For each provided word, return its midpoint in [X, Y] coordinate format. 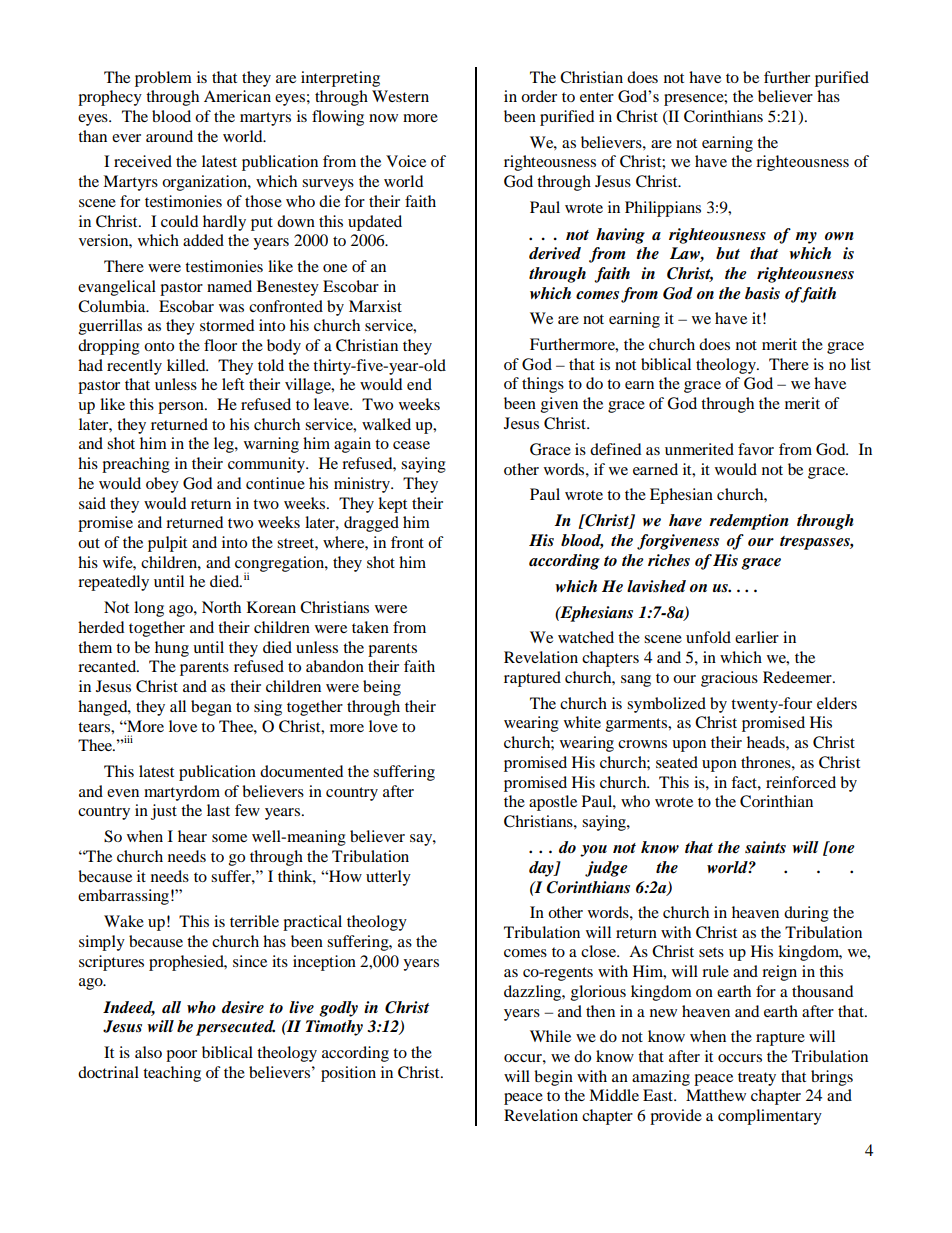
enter [597, 97]
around [169, 136]
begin [553, 1078]
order [539, 96]
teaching [172, 1074]
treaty [757, 1079]
